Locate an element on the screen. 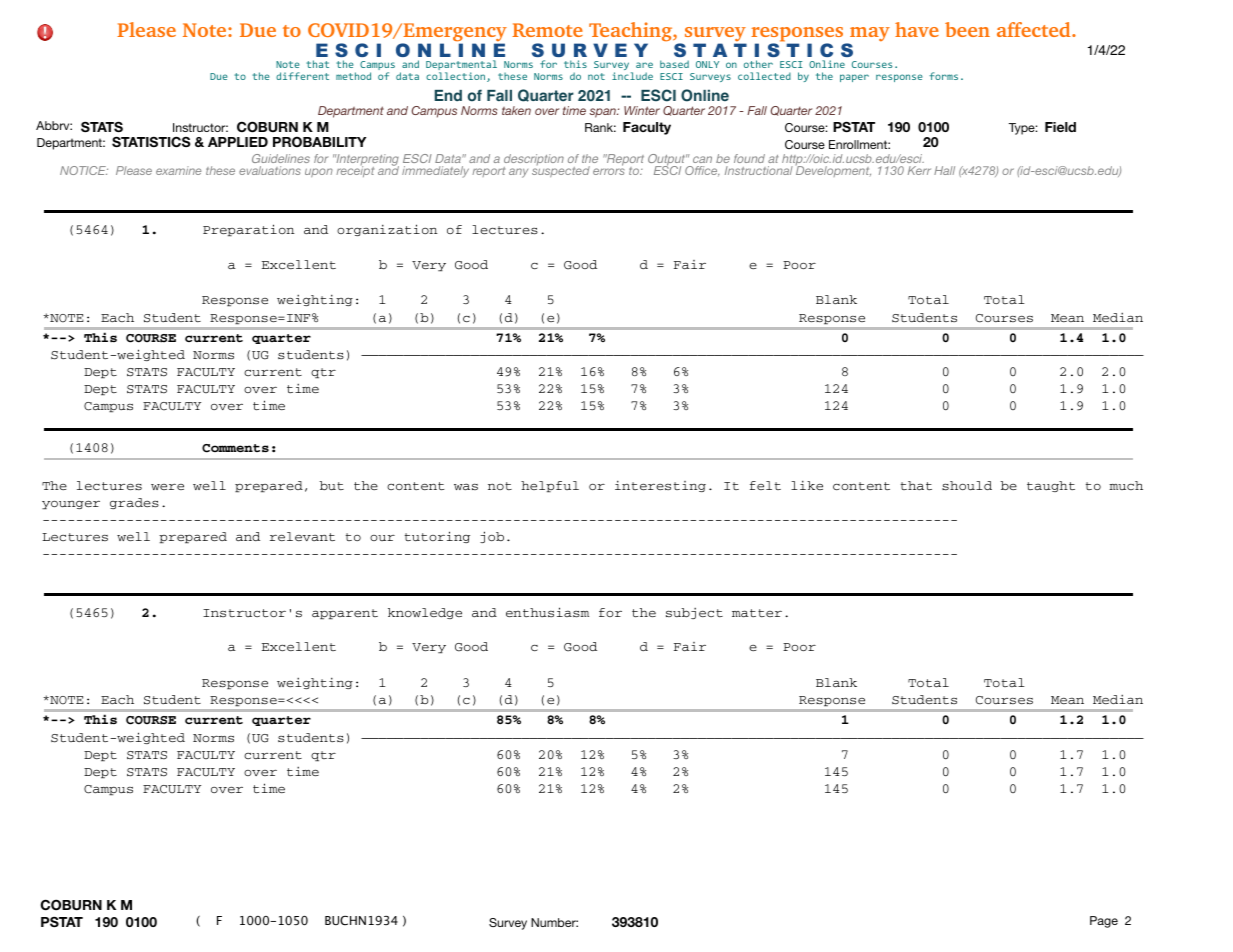 This screenshot has height=952, width=1233. been is located at coordinates (967, 29).
